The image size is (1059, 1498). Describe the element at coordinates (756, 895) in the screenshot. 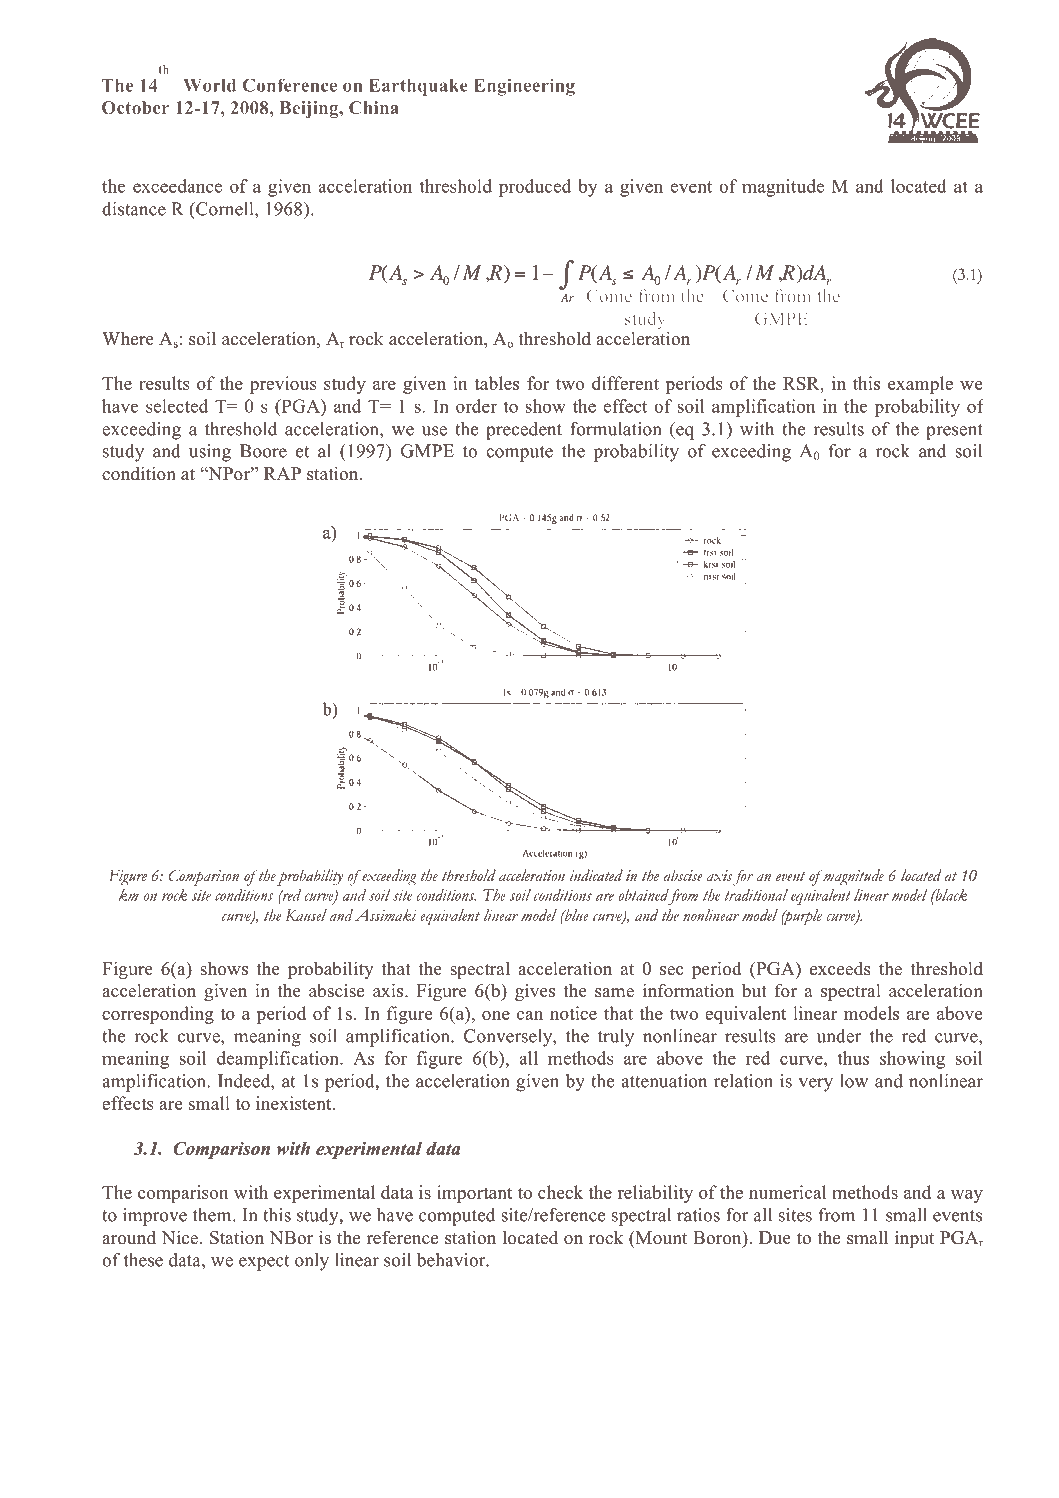

I see `traditional` at that location.
